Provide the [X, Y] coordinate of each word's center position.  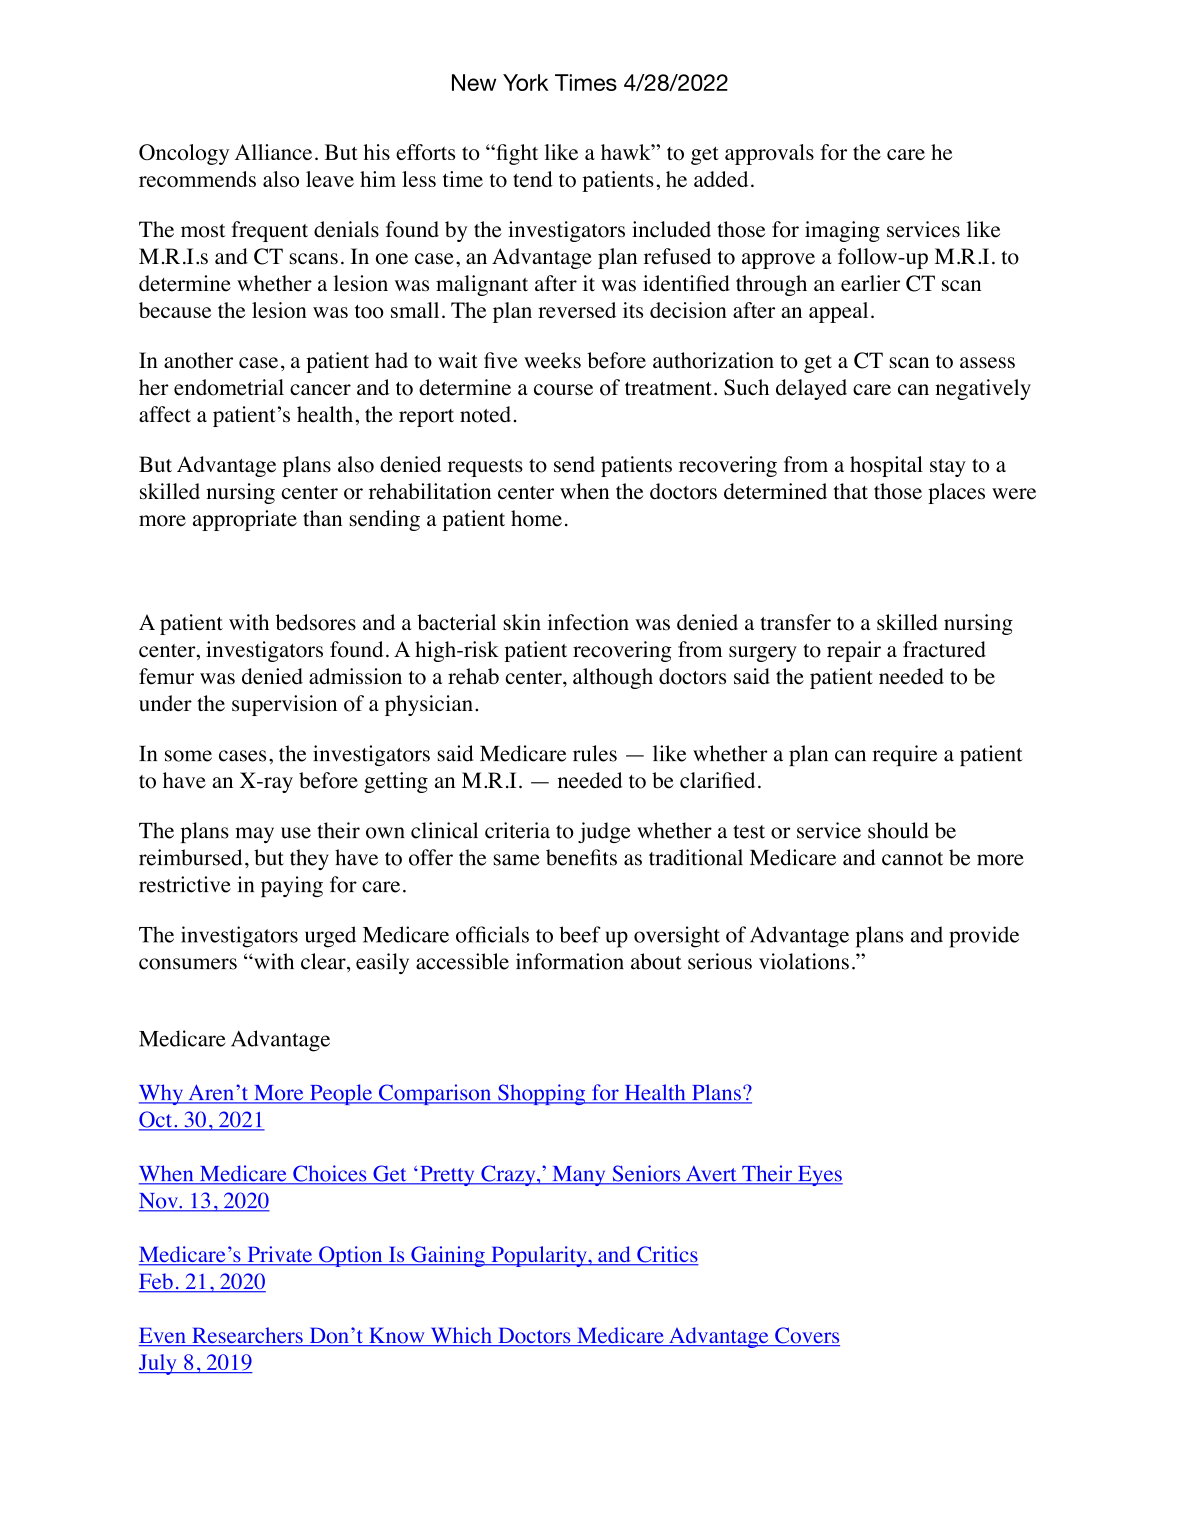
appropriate [245, 520]
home [536, 518]
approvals [769, 154]
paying [292, 886]
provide [984, 937]
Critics [667, 1255]
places [956, 493]
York [525, 82]
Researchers [247, 1336]
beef [580, 934]
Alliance [273, 152]
